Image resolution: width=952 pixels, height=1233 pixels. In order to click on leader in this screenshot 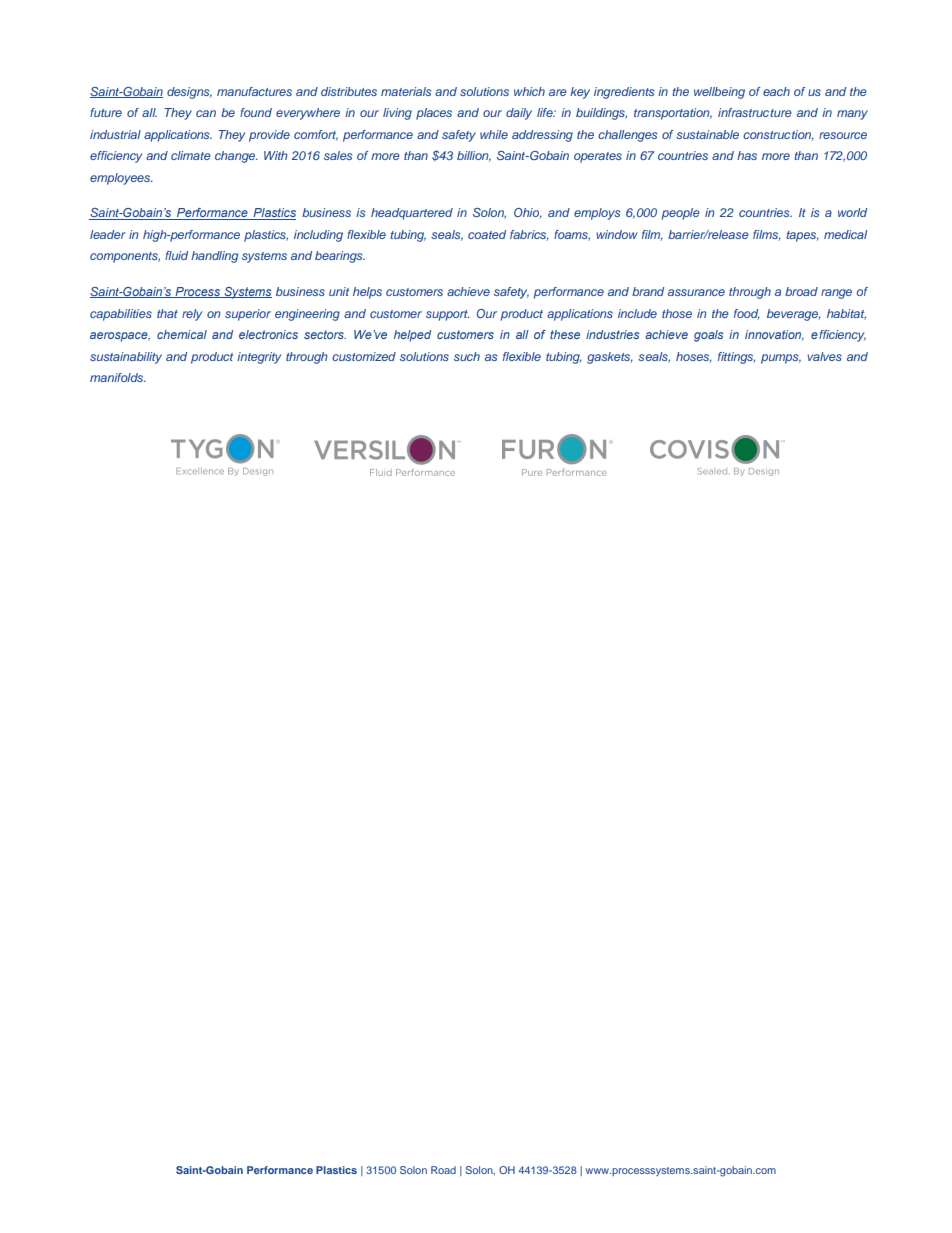, I will do `click(108, 234)`.
